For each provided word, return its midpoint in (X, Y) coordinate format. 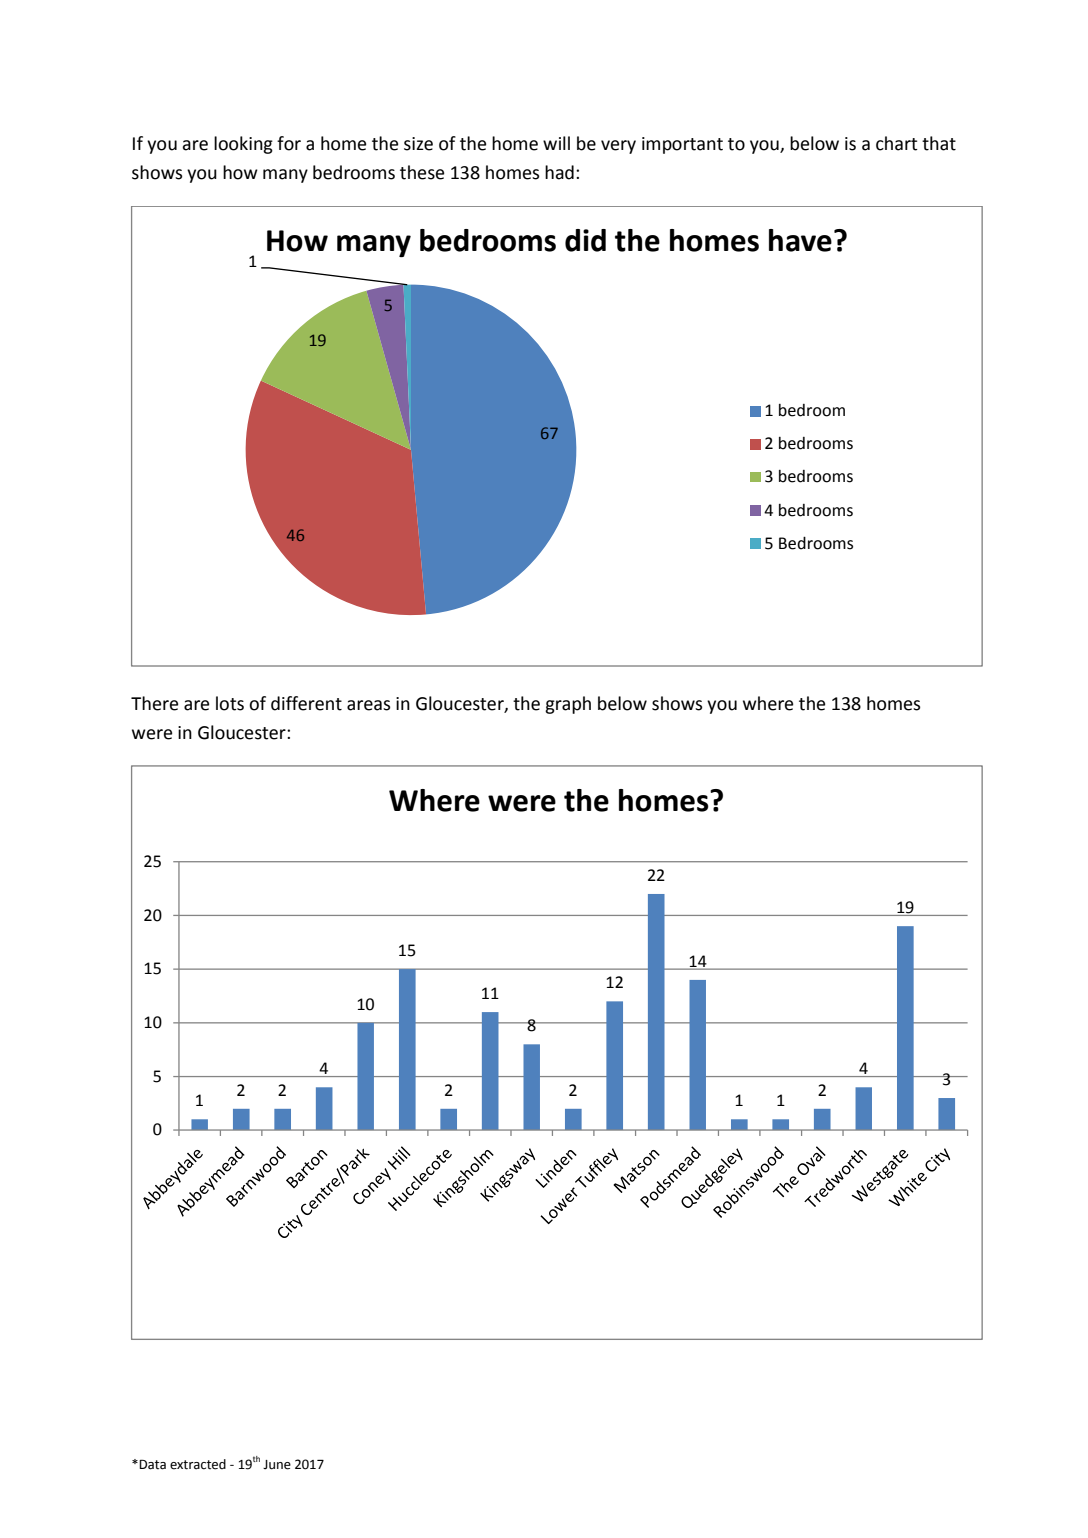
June (277, 1465)
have (800, 240)
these (422, 172)
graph (568, 705)
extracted (198, 1464)
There (154, 703)
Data (152, 1464)
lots (230, 703)
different (306, 703)
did (585, 240)
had (559, 172)
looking (243, 145)
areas (368, 705)
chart (897, 143)
